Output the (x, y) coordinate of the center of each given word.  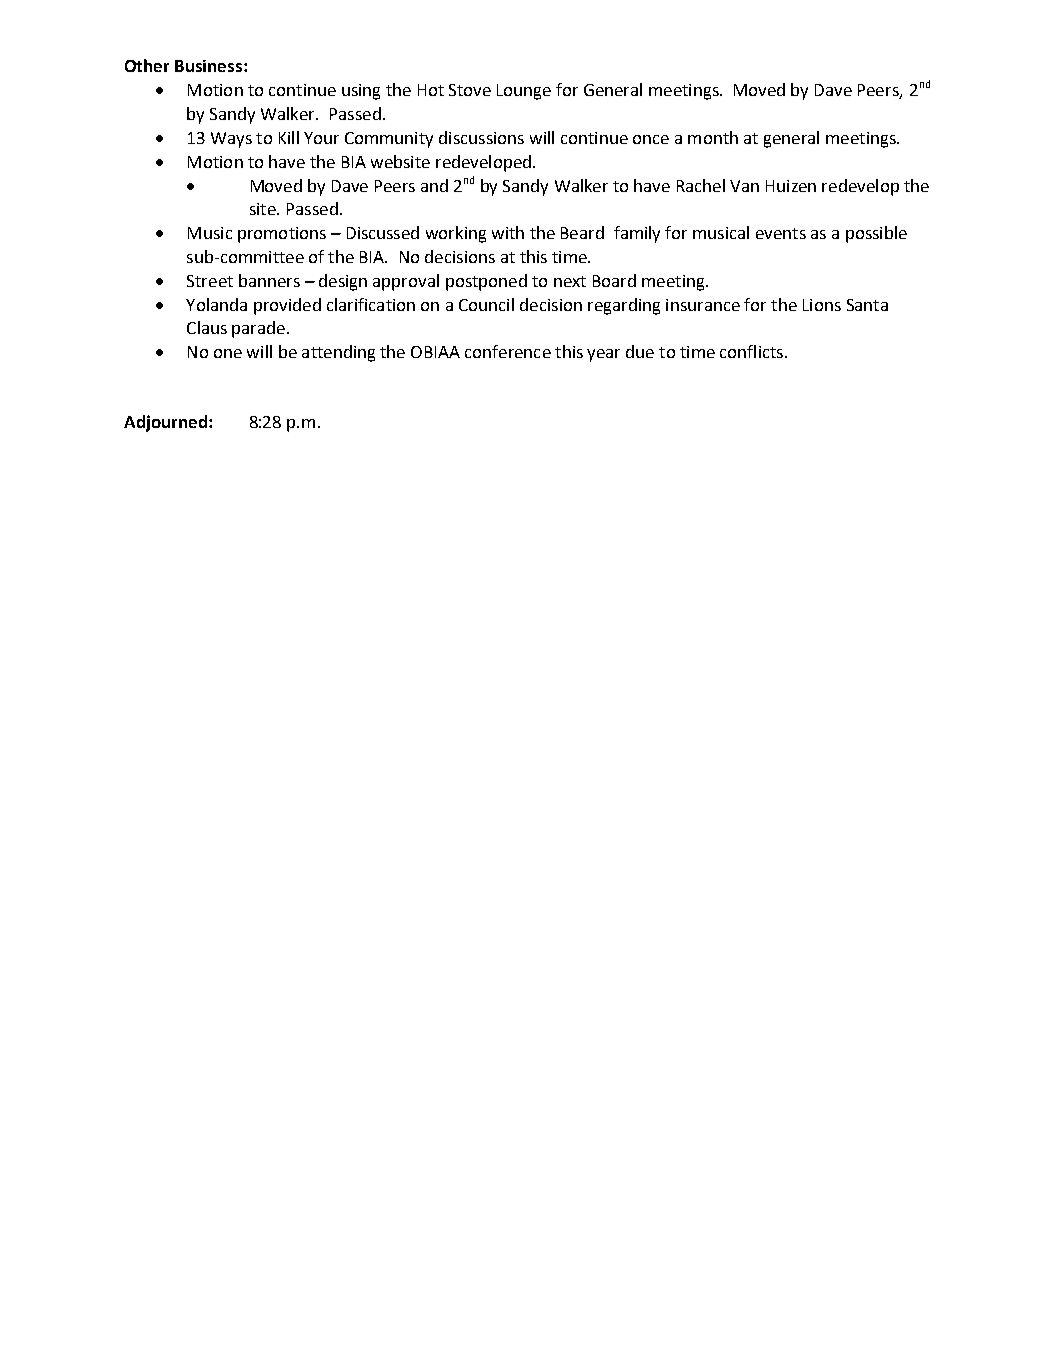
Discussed (383, 232)
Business (208, 66)
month (713, 137)
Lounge (524, 92)
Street (210, 281)
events (781, 233)
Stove (470, 90)
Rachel (701, 185)
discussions (481, 137)
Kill (289, 137)
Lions (822, 305)
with (508, 232)
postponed (486, 282)
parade (260, 329)
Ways (231, 140)
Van (744, 186)
